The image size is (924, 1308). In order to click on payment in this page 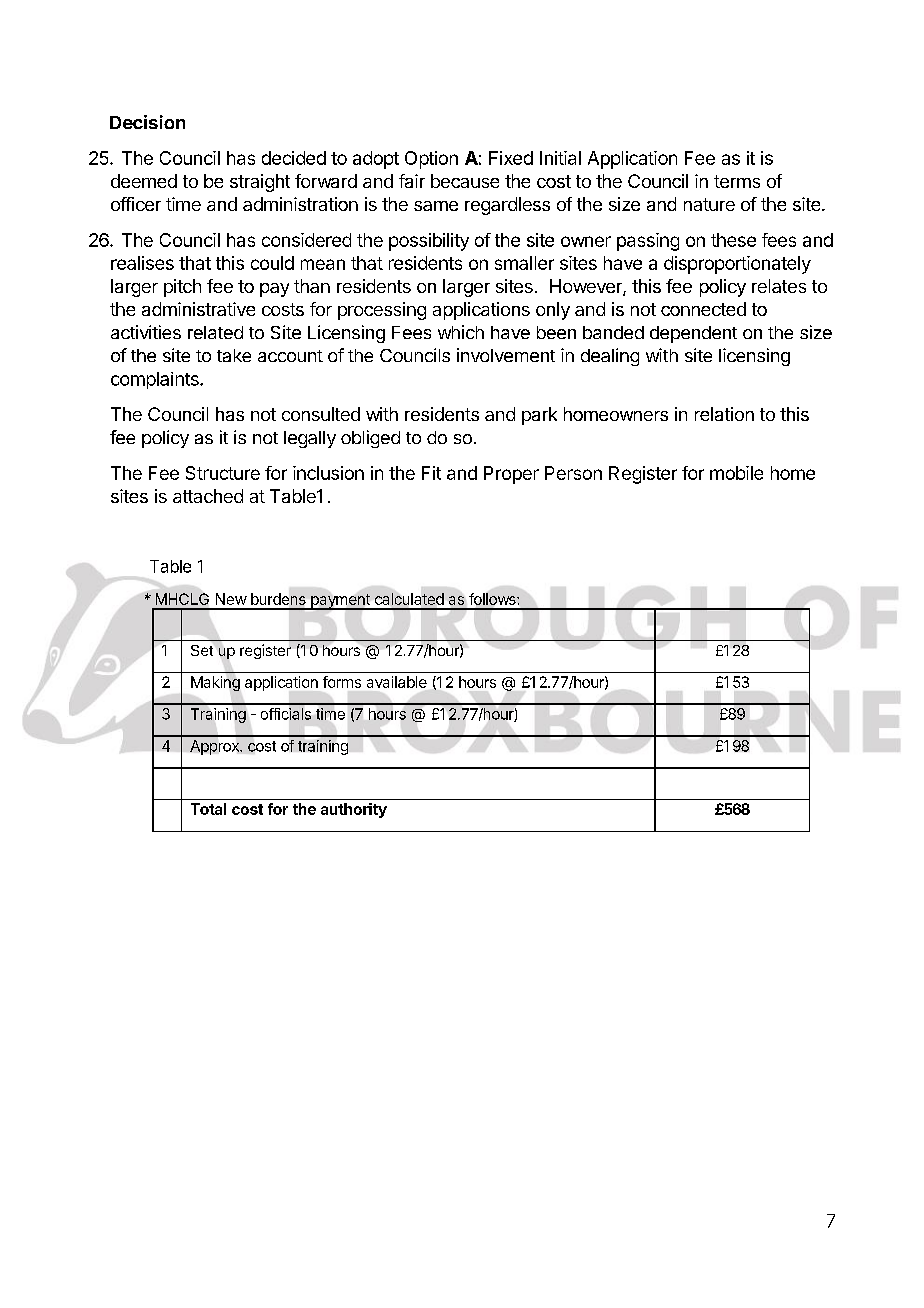, I will do `click(340, 602)`.
